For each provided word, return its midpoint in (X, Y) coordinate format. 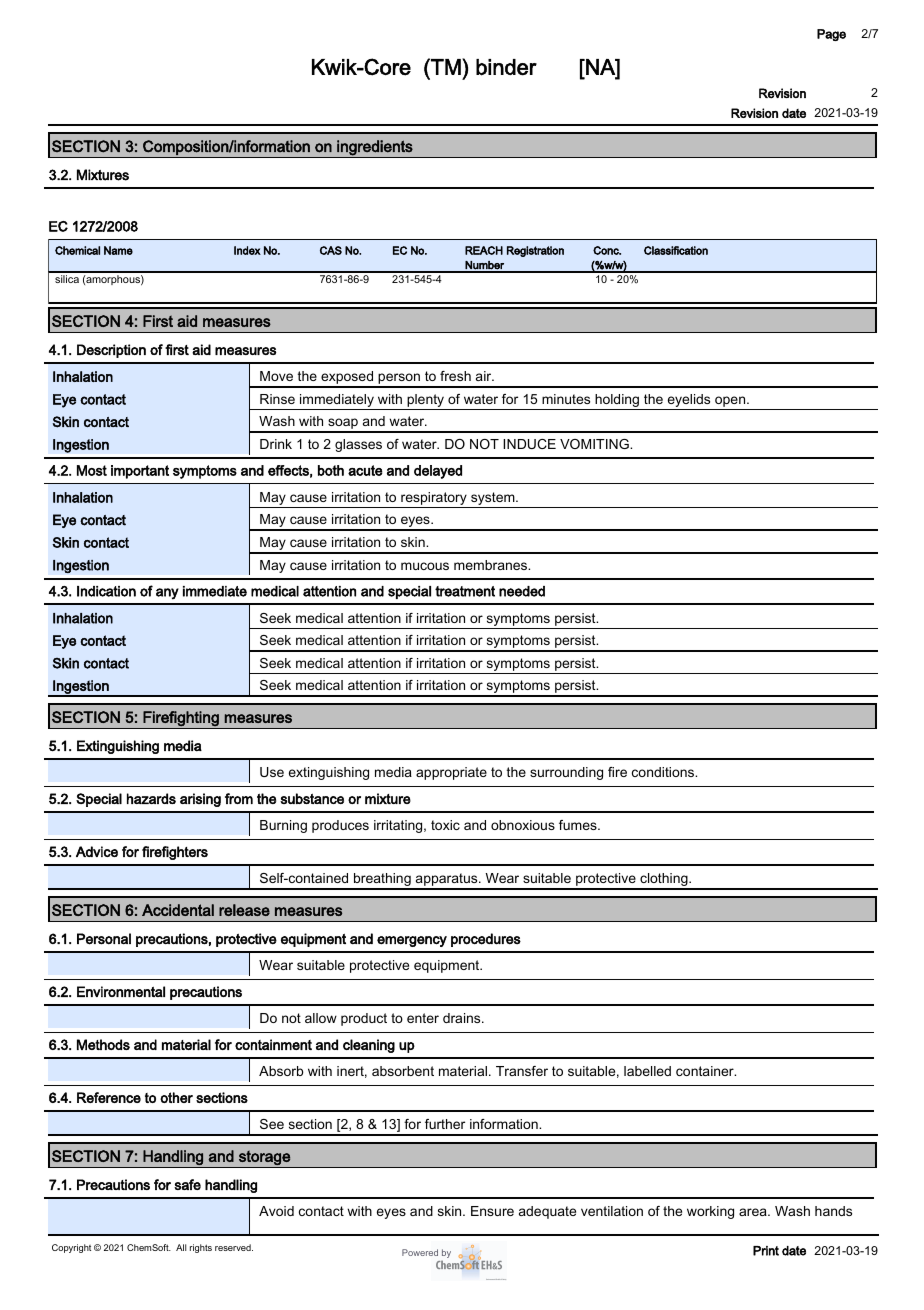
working (710, 1212)
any (167, 594)
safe (187, 1184)
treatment (465, 591)
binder (506, 67)
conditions (664, 772)
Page (831, 35)
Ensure (492, 1211)
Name (118, 250)
